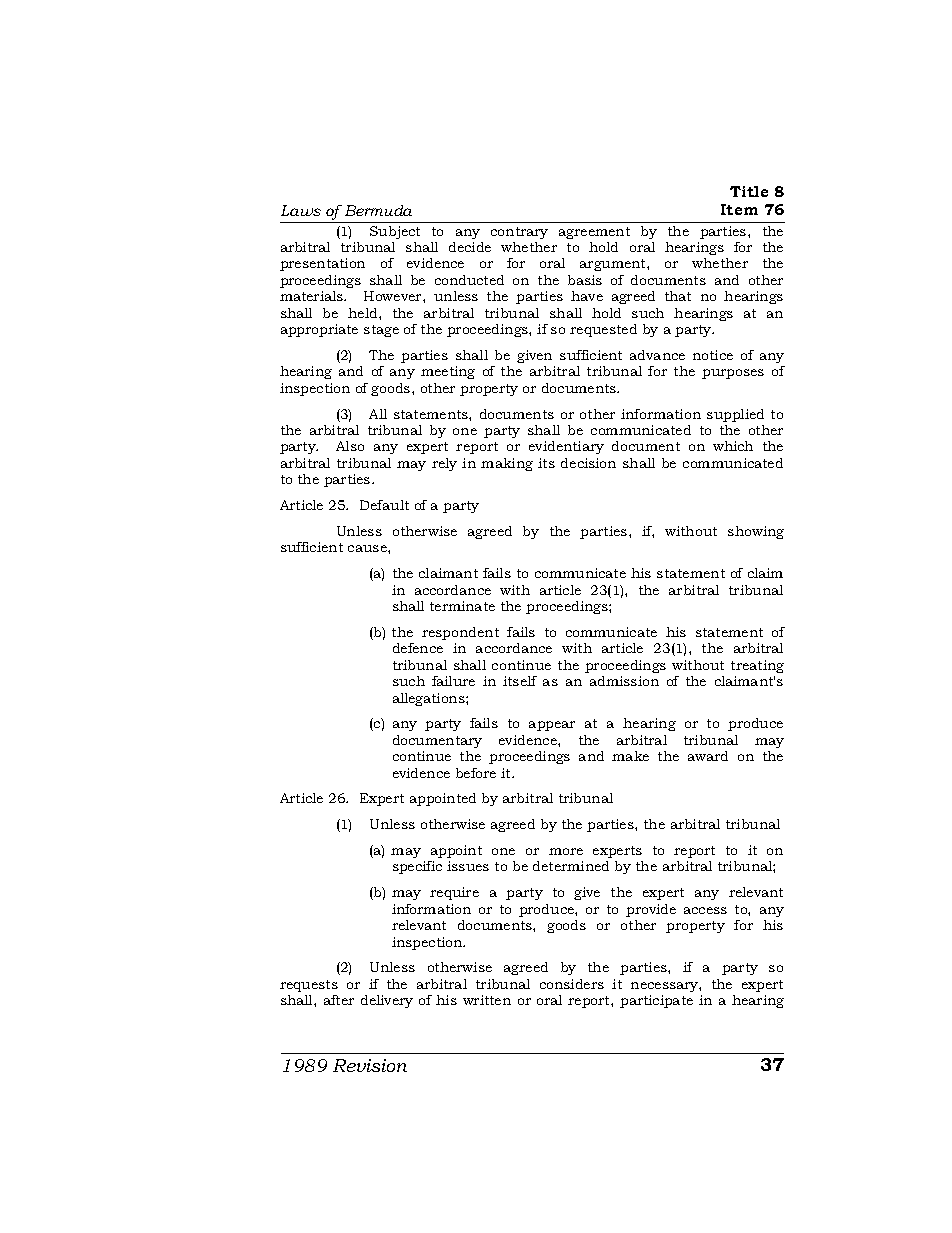 The width and height of the screenshot is (952, 1233). What do you see at coordinates (733, 446) in the screenshot?
I see `which` at bounding box center [733, 446].
